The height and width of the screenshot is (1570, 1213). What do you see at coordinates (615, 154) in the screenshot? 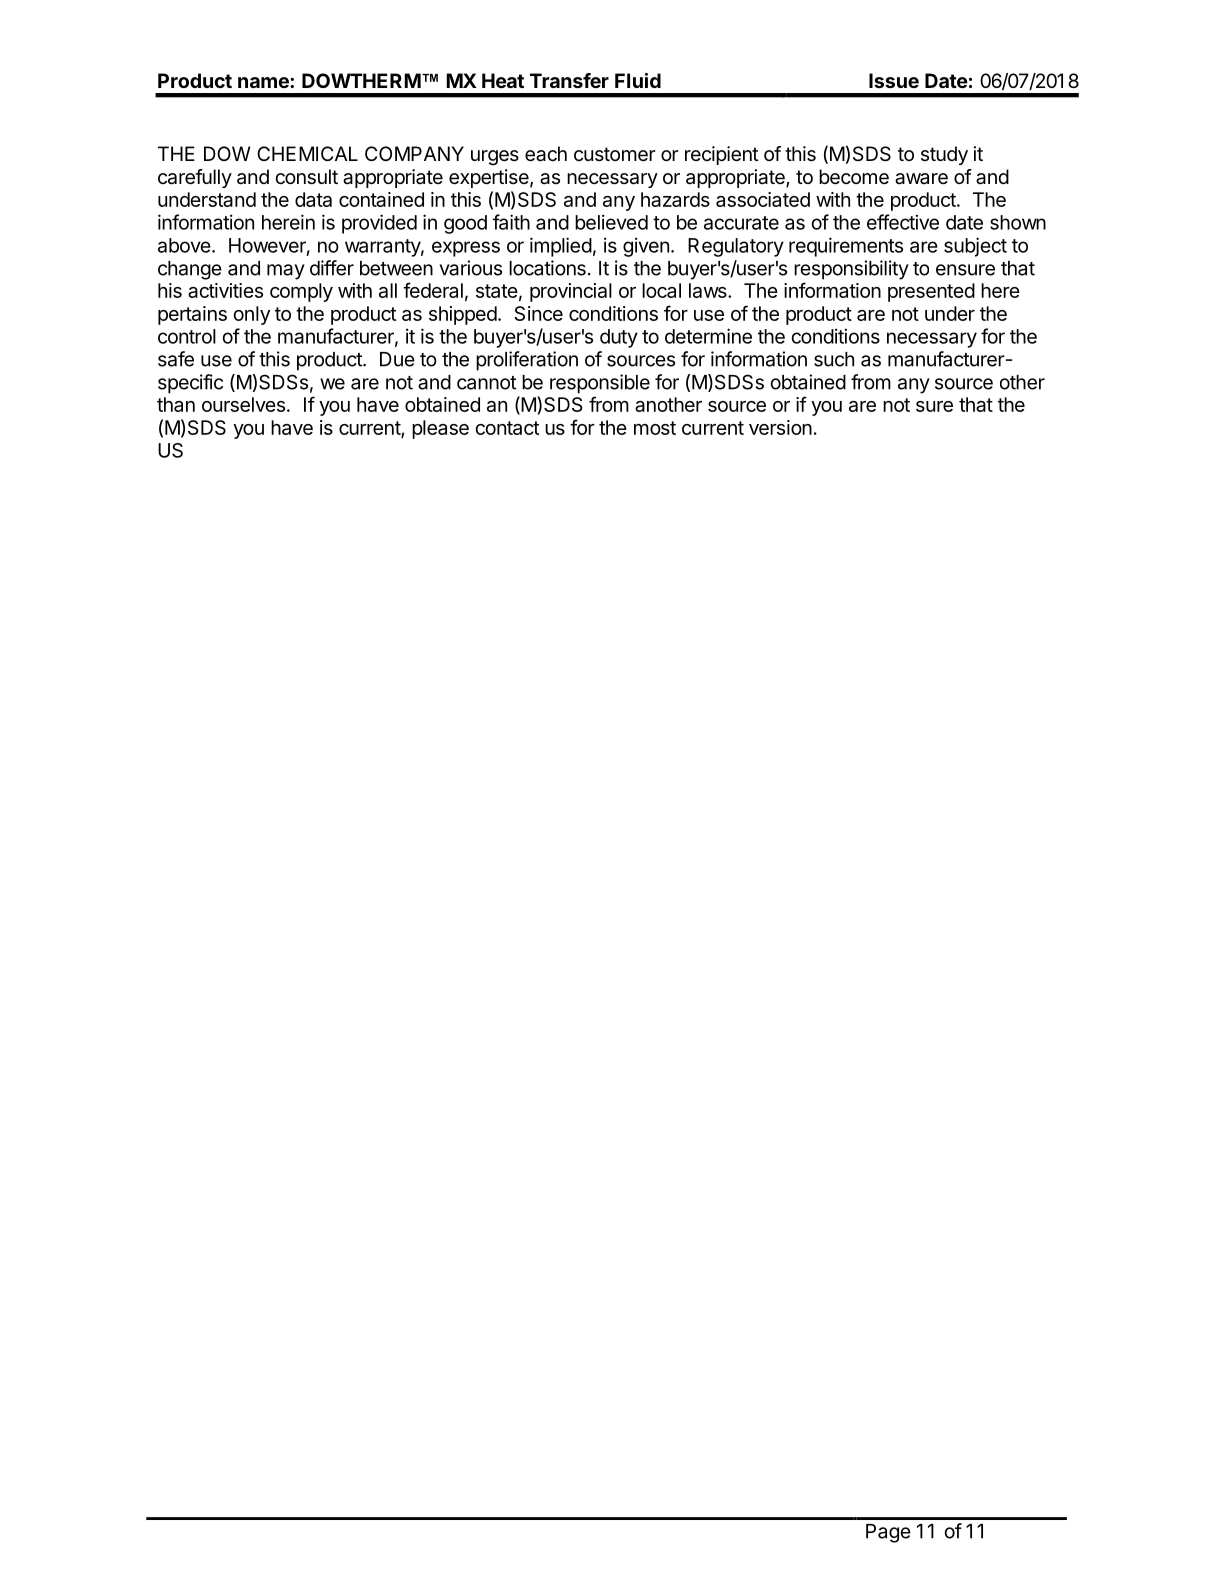
I see `customer` at bounding box center [615, 154].
